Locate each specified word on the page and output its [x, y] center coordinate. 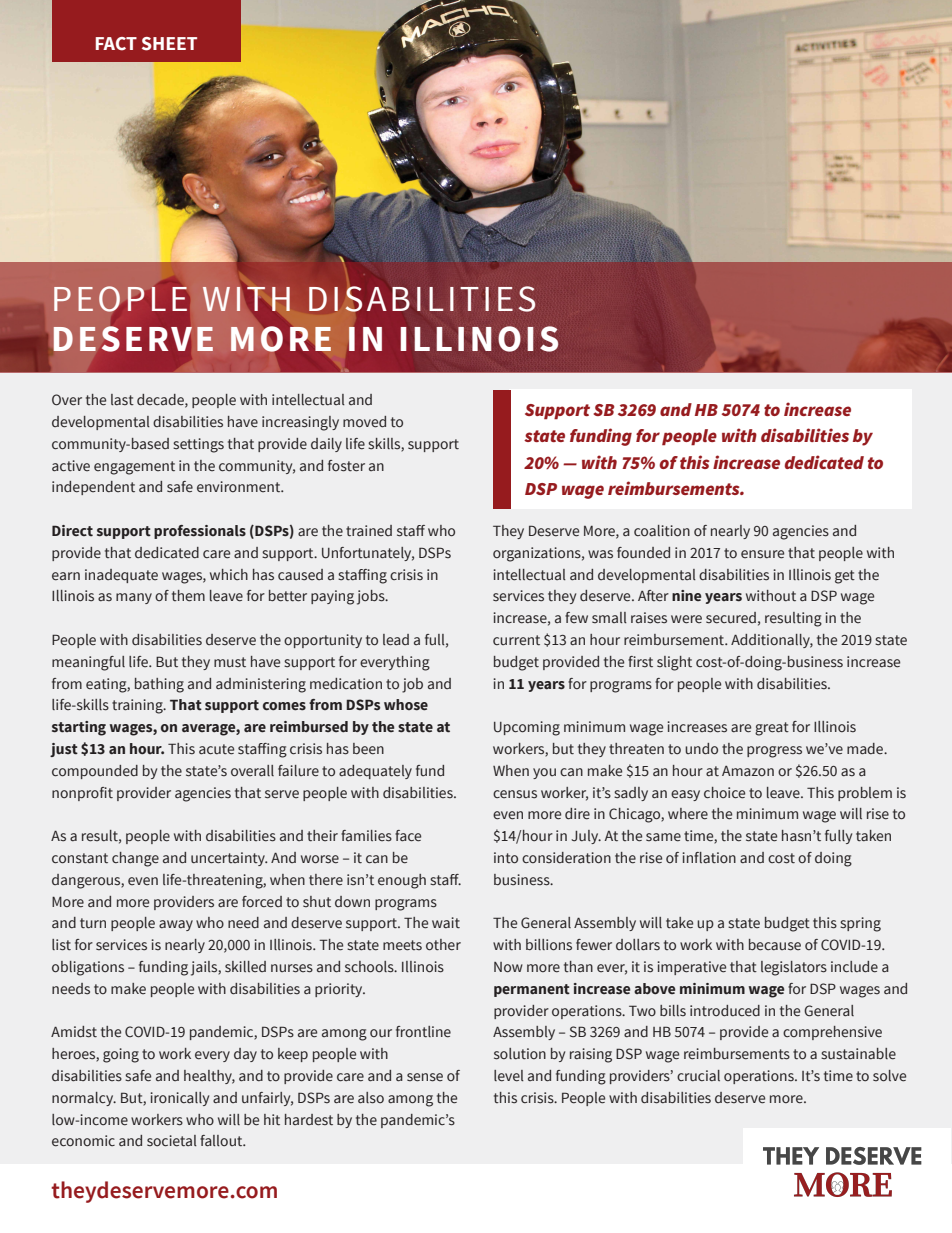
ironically [179, 1099]
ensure [762, 554]
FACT [116, 44]
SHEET [169, 44]
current [516, 640]
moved [364, 422]
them [188, 596]
